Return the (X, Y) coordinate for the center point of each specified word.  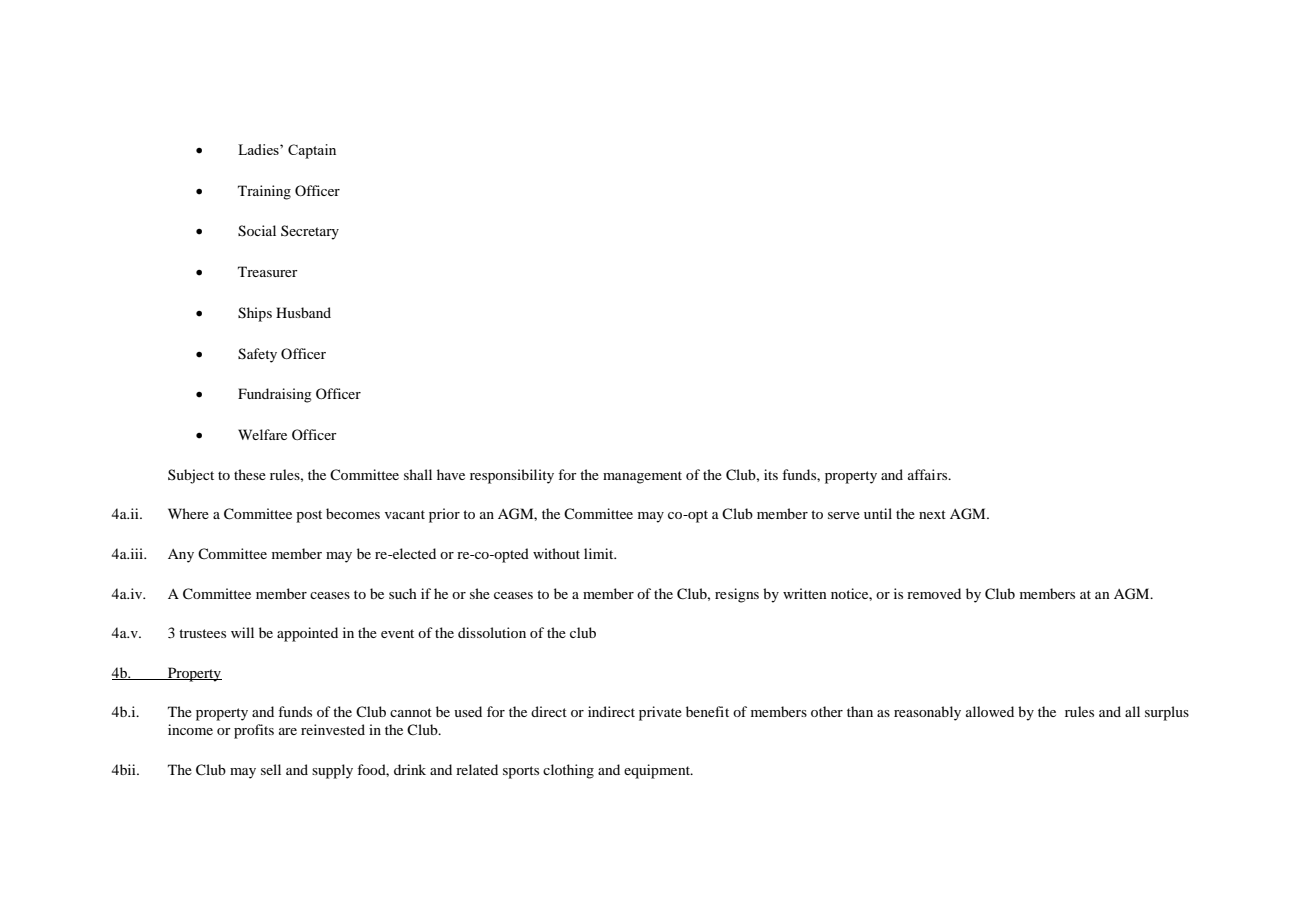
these (250, 474)
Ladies (259, 149)
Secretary (310, 232)
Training (264, 192)
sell (271, 769)
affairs (929, 474)
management (642, 477)
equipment (658, 771)
